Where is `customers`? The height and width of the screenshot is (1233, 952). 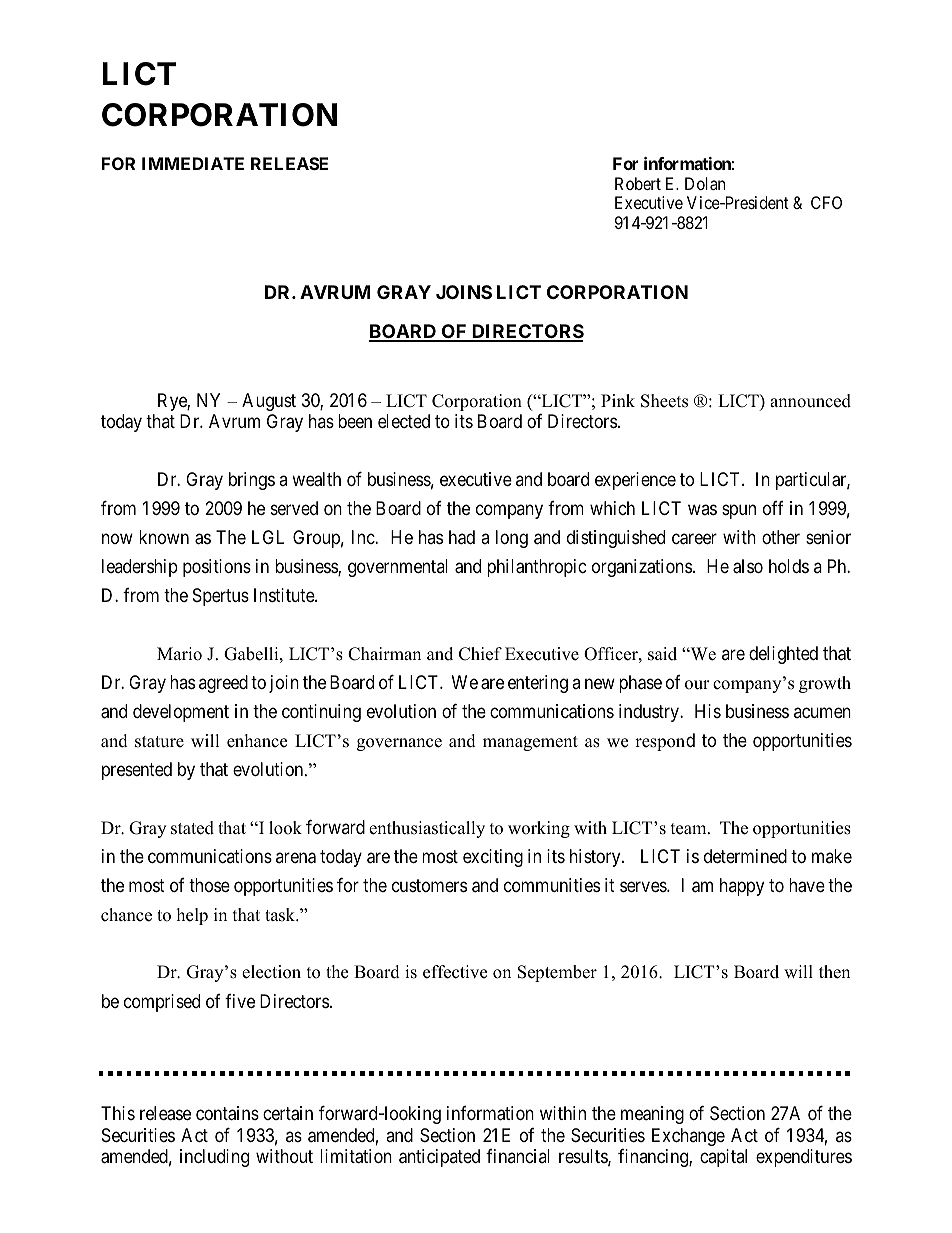
customers is located at coordinates (429, 885).
